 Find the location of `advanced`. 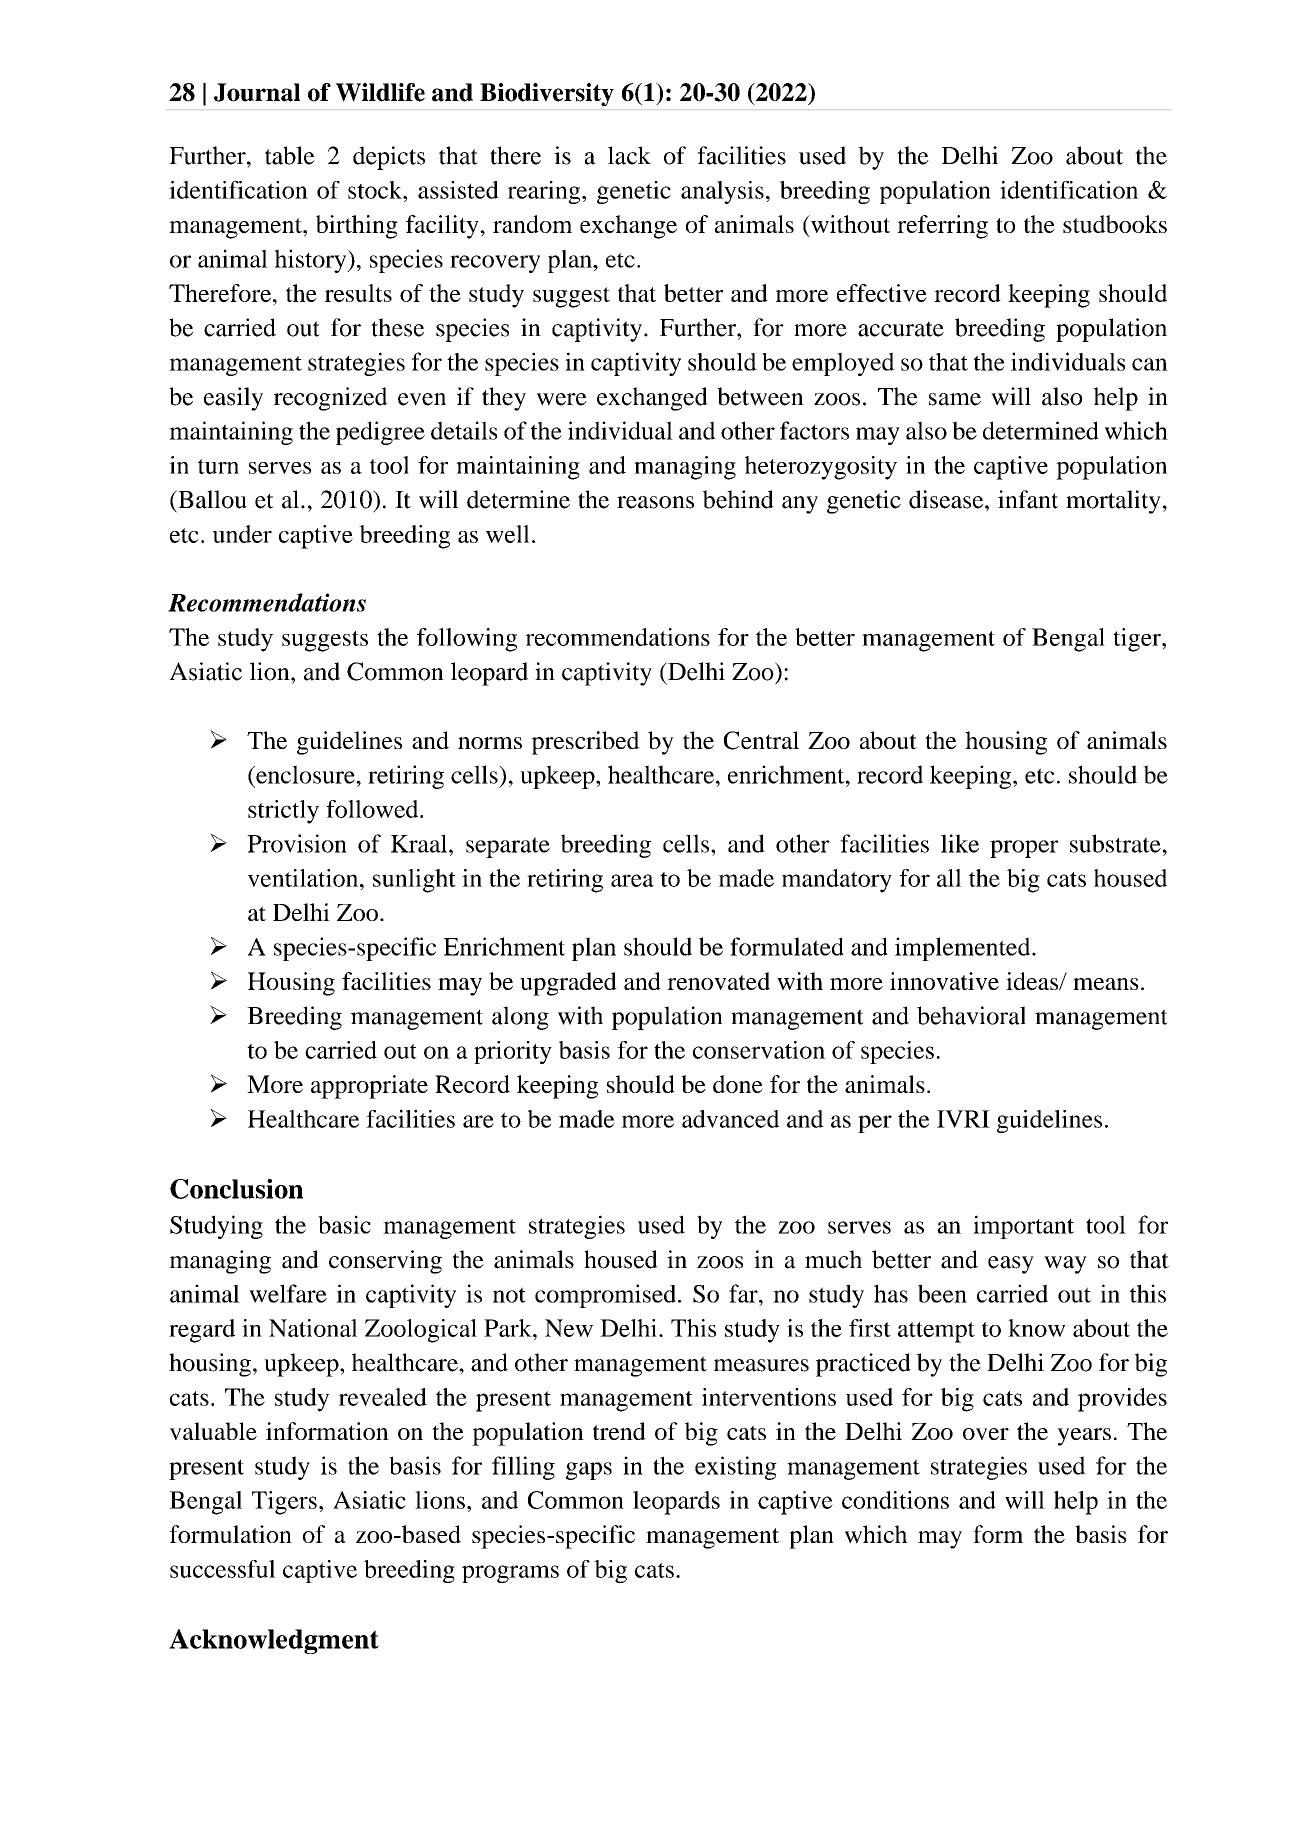

advanced is located at coordinates (731, 1119).
